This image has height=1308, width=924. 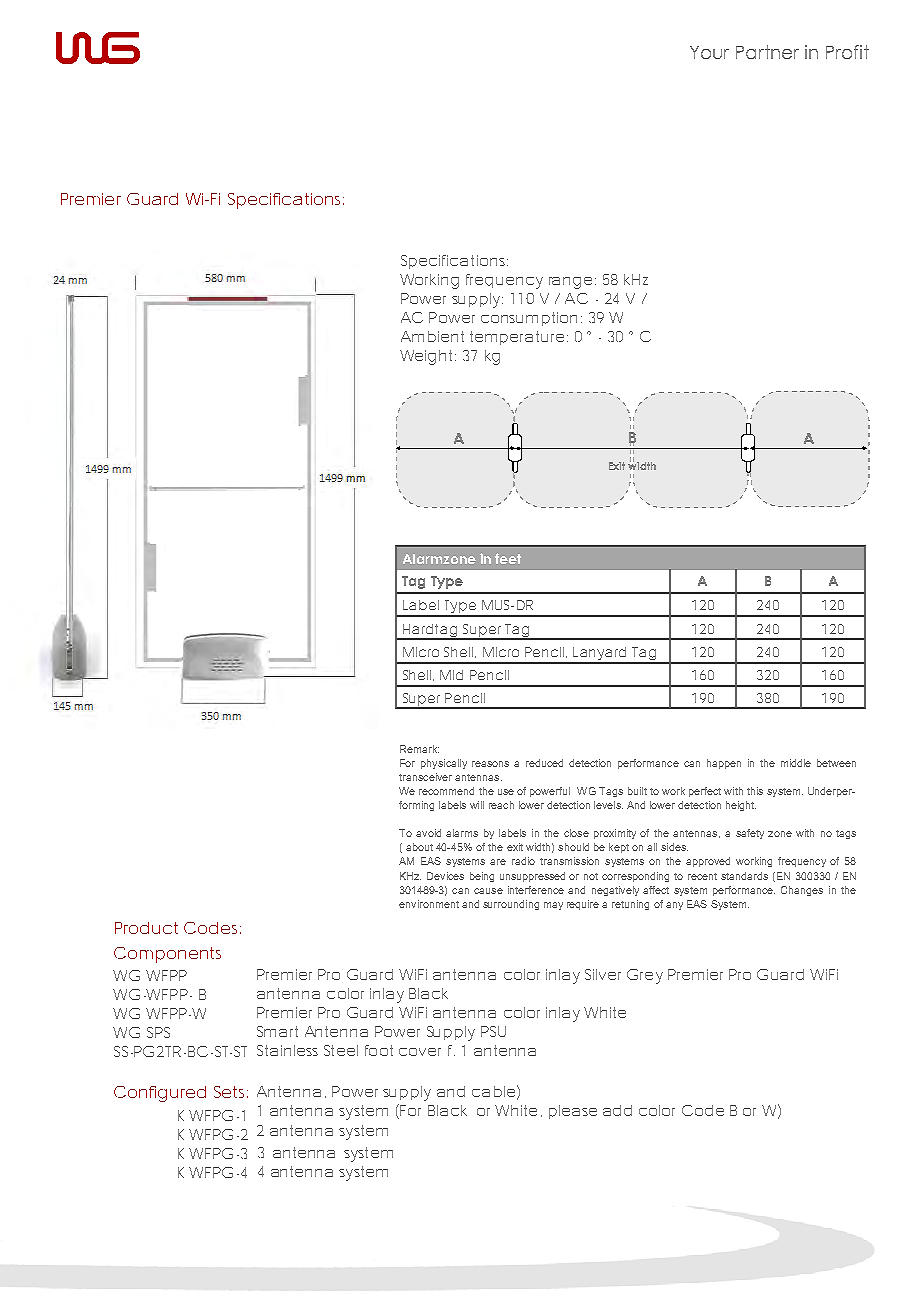 What do you see at coordinates (767, 52) in the image?
I see `Partner` at bounding box center [767, 52].
